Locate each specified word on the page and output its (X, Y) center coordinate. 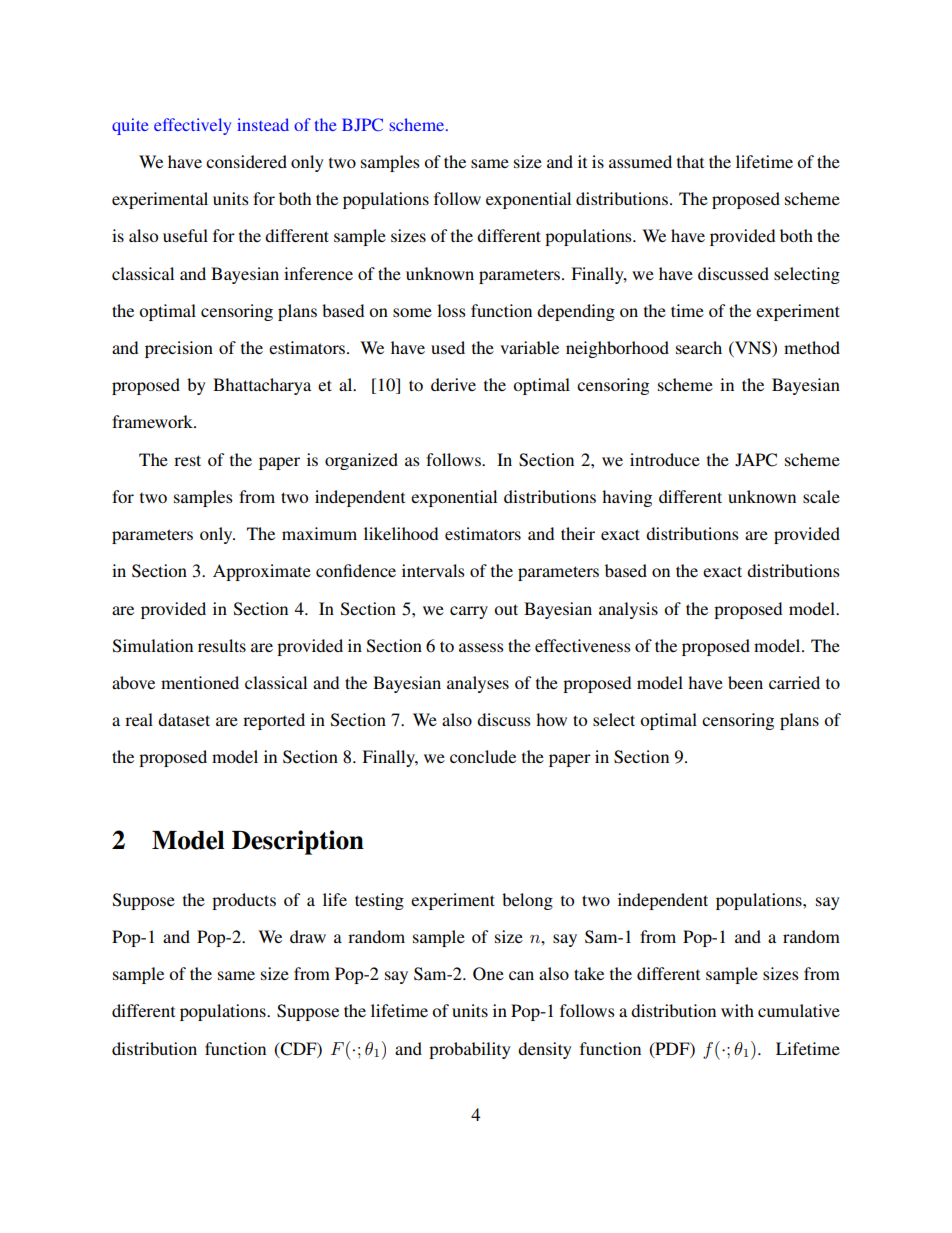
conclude (483, 756)
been (745, 682)
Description (298, 842)
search (699, 347)
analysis (628, 610)
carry (469, 612)
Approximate (262, 572)
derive (453, 384)
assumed (640, 161)
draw (308, 936)
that (690, 161)
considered (246, 161)
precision (179, 349)
